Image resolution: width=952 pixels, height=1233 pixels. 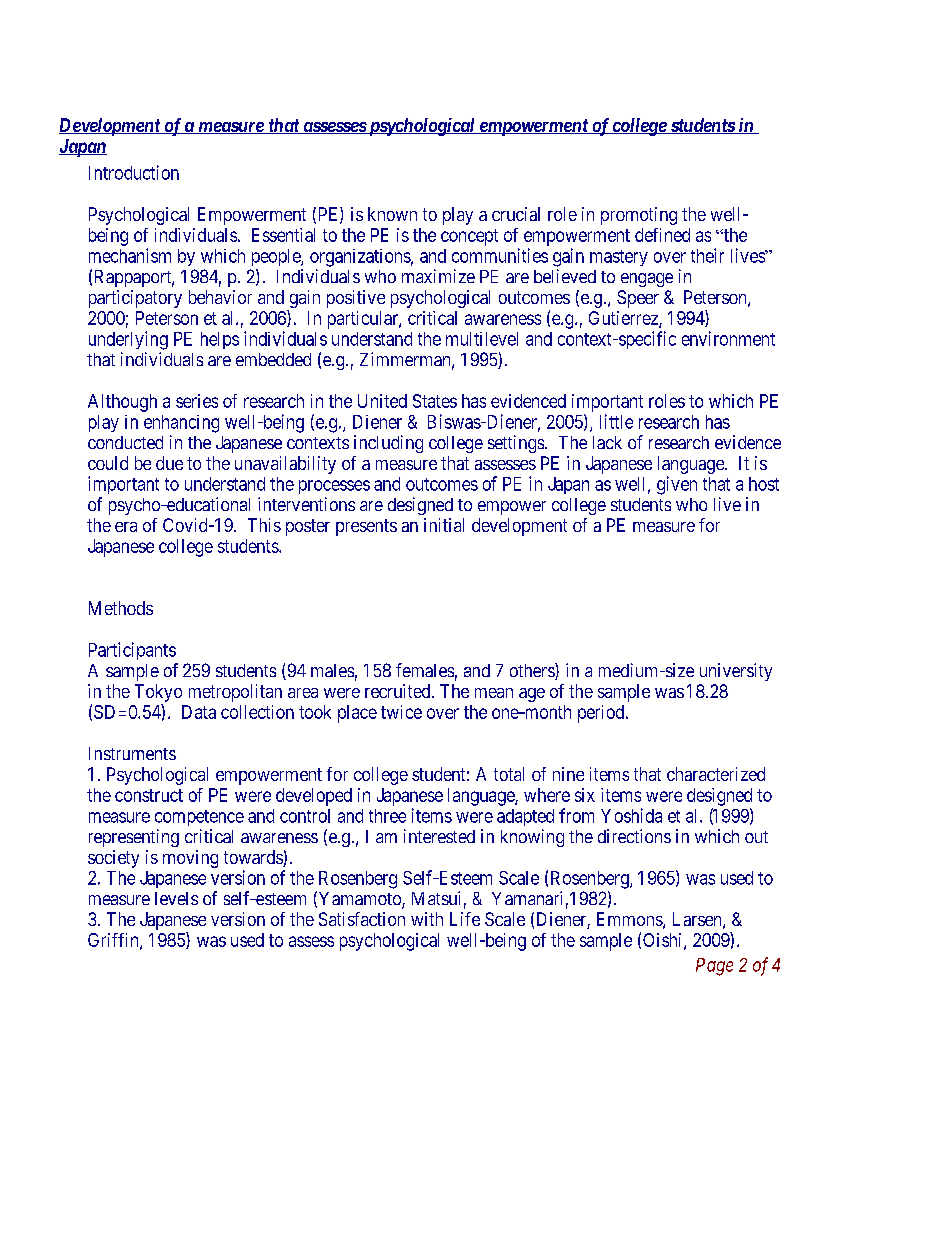 I want to click on levels, so click(x=176, y=898).
